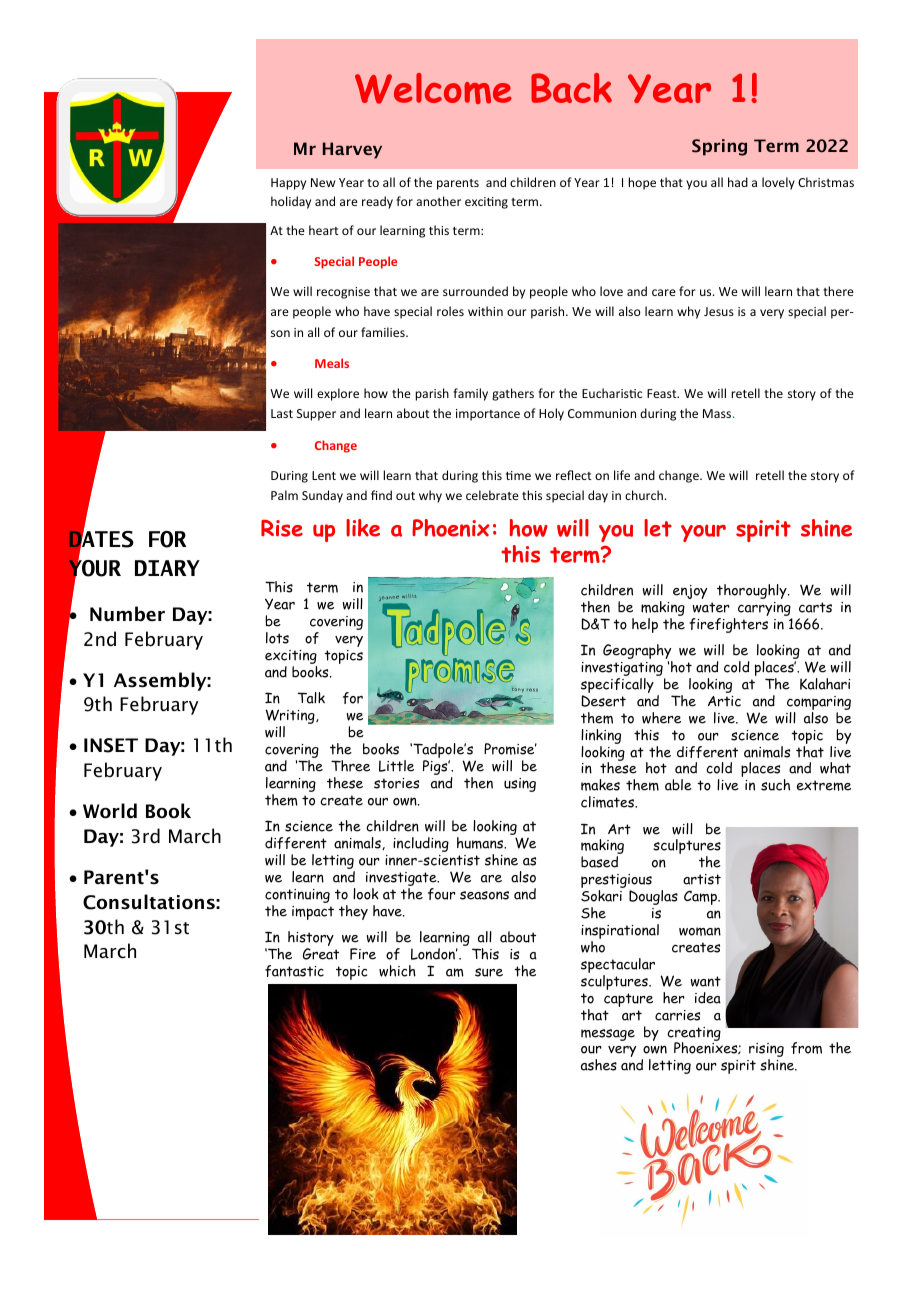  What do you see at coordinates (488, 415) in the page?
I see `importance` at bounding box center [488, 415].
